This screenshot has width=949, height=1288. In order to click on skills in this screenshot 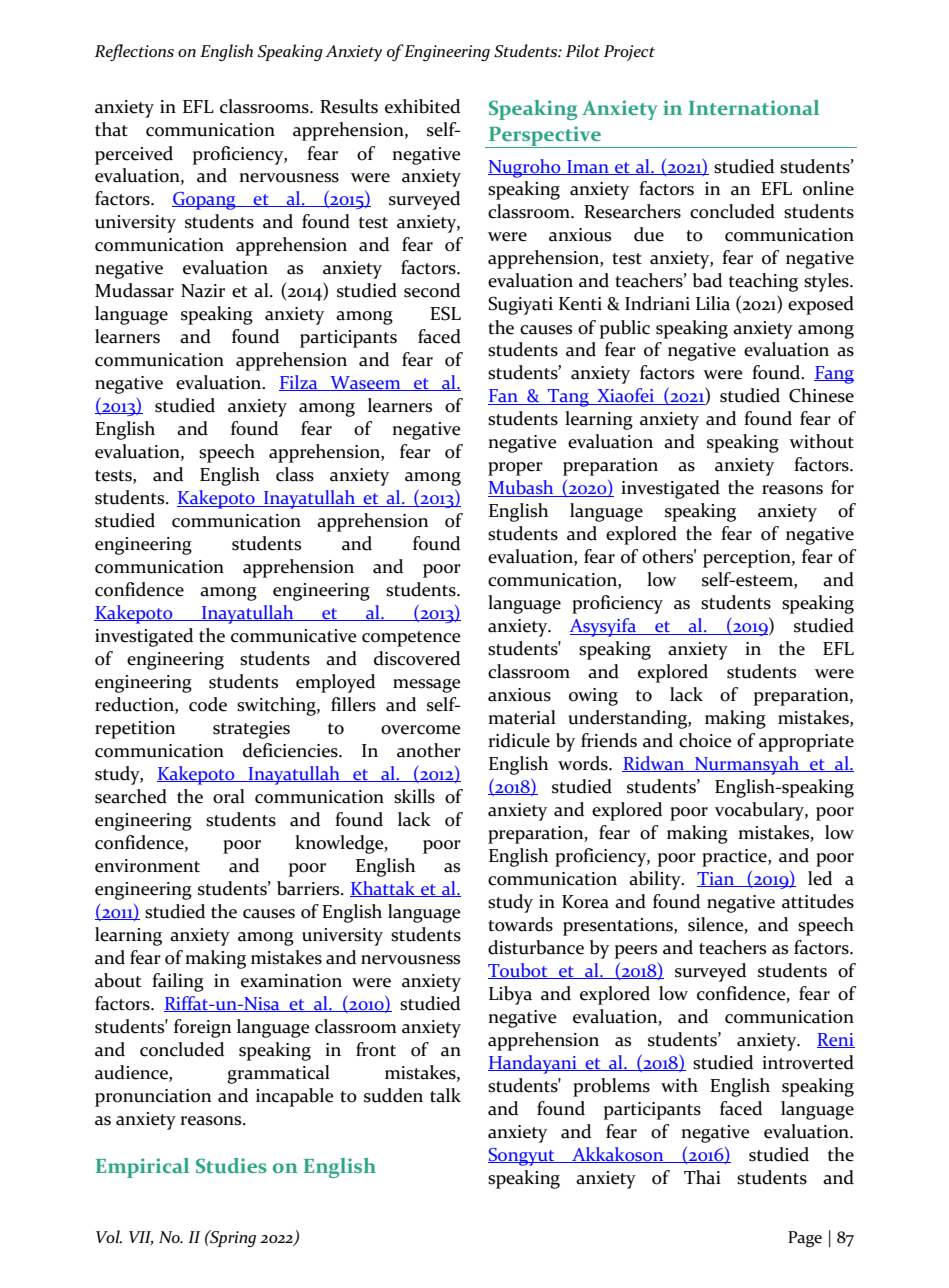, I will do `click(414, 796)`.
